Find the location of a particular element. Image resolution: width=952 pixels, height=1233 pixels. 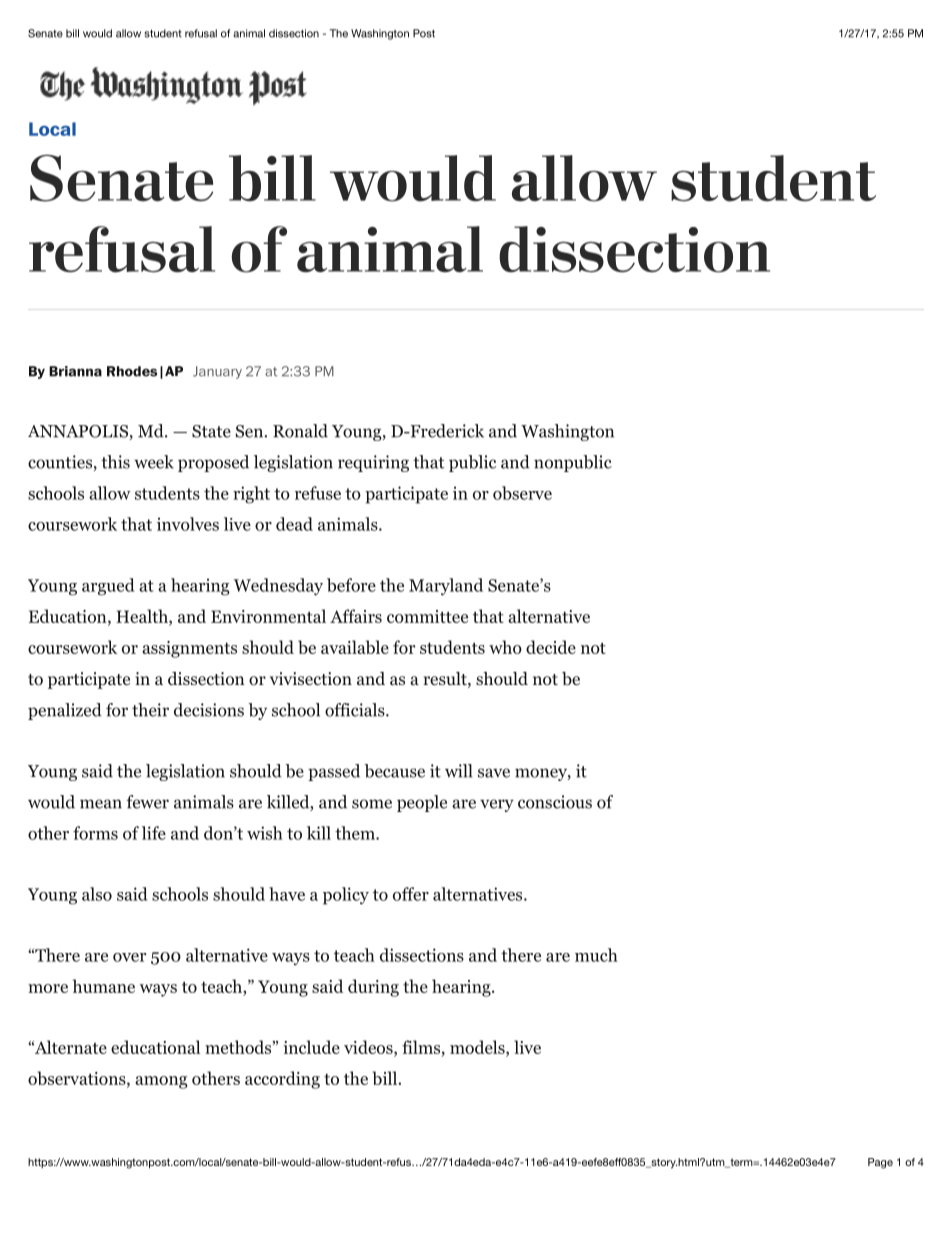

much is located at coordinates (596, 955).
